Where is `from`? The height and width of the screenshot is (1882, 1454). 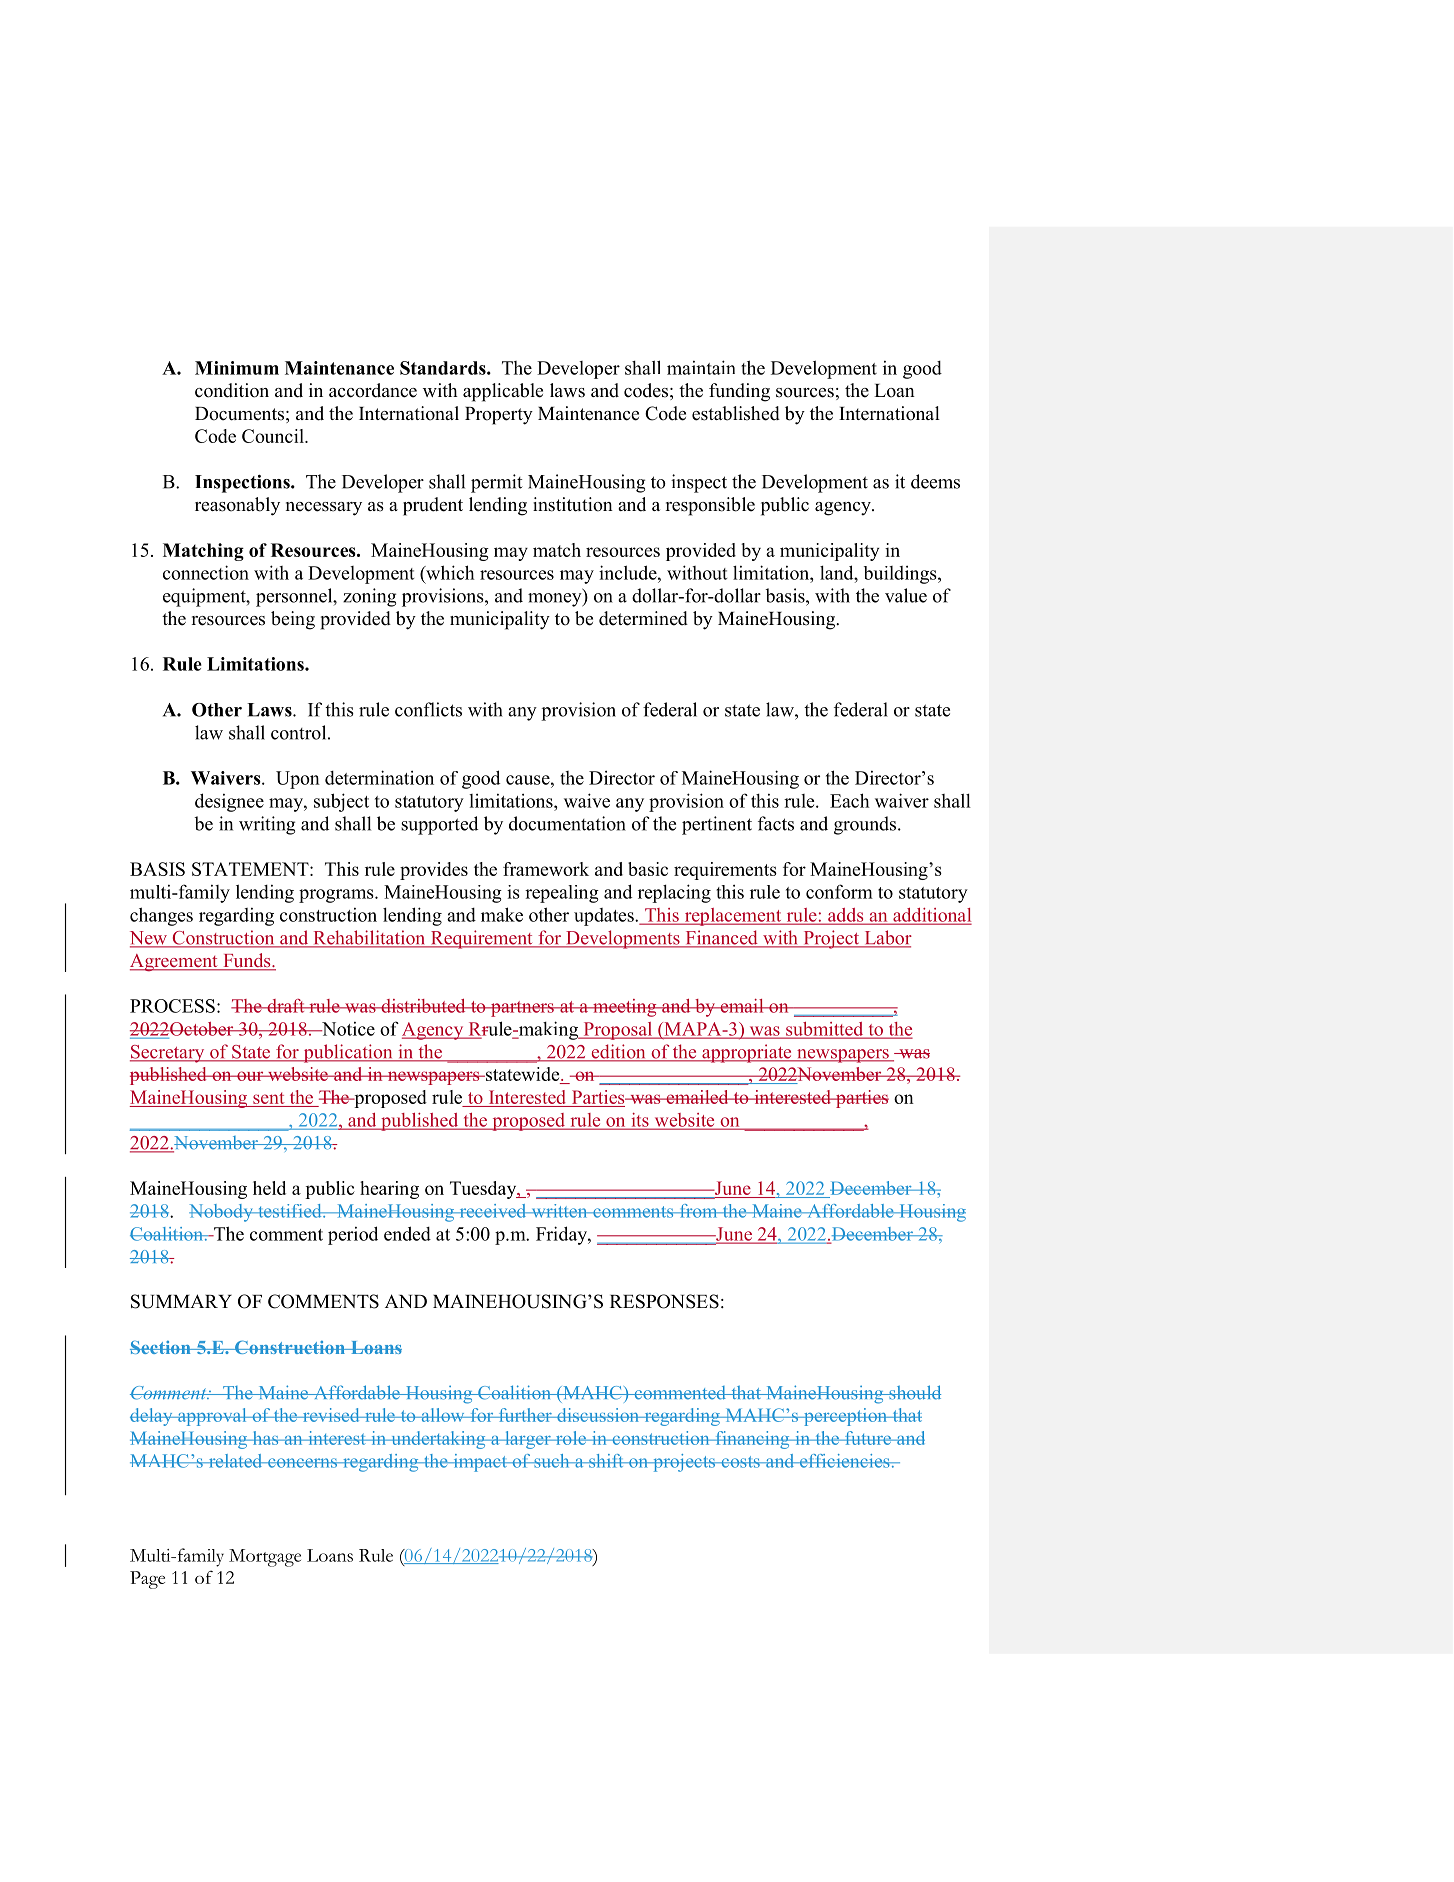
from is located at coordinates (698, 1211).
